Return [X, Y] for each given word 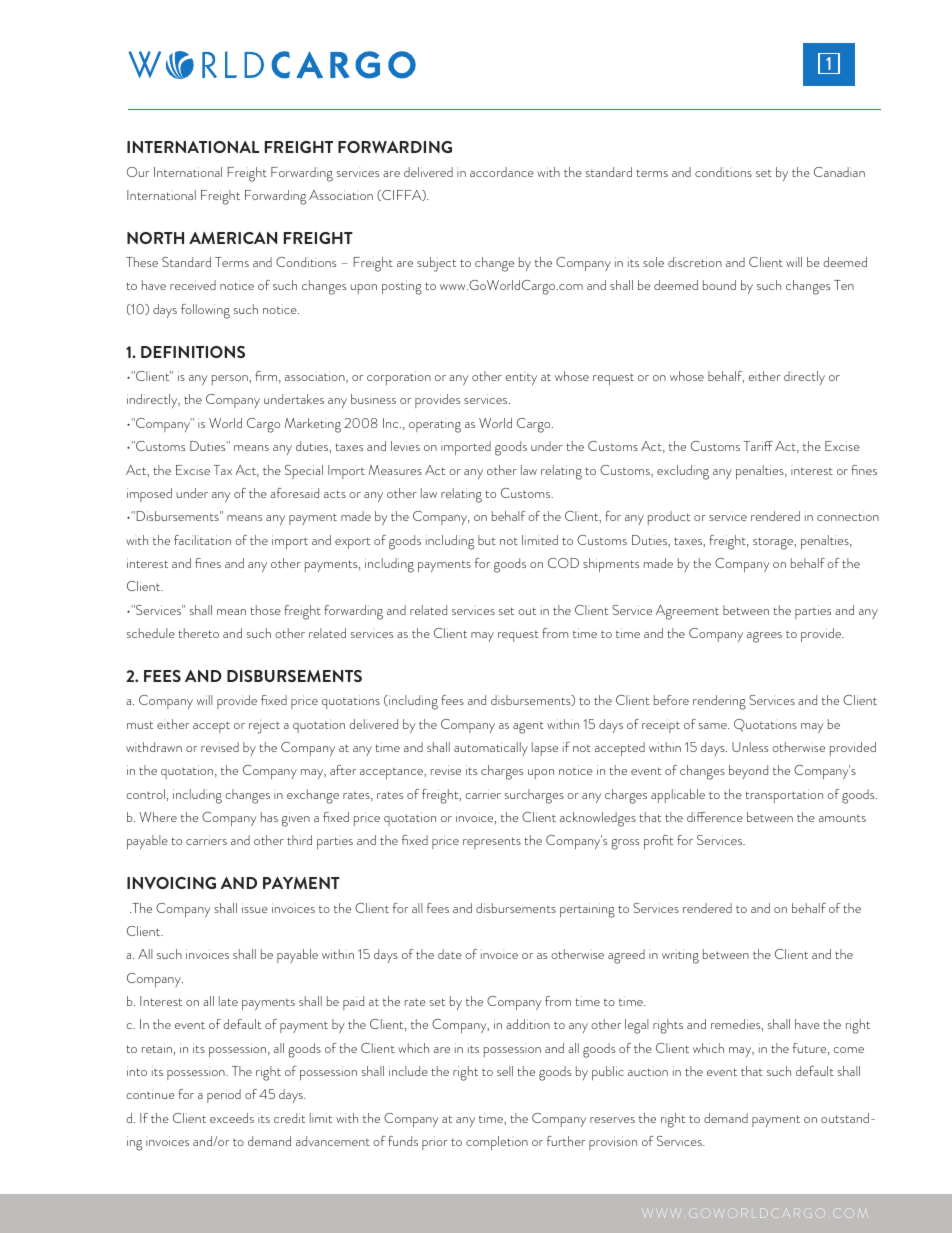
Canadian [839, 172]
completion [497, 1143]
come [848, 1050]
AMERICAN [233, 238]
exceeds [232, 1118]
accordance [502, 172]
